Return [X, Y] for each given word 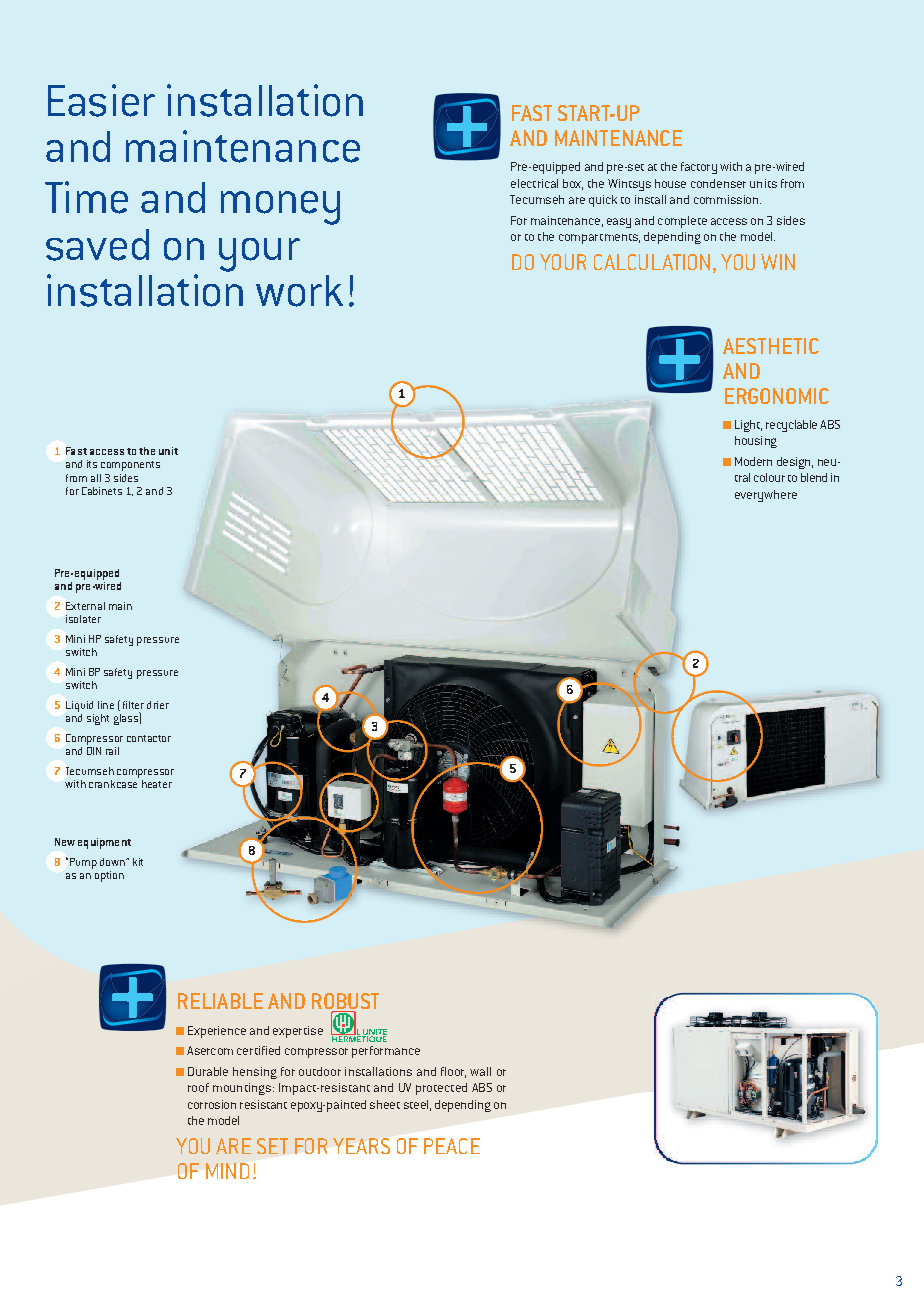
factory [699, 168]
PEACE [452, 1146]
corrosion [212, 1104]
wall [480, 1071]
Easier [101, 100]
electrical [534, 183]
